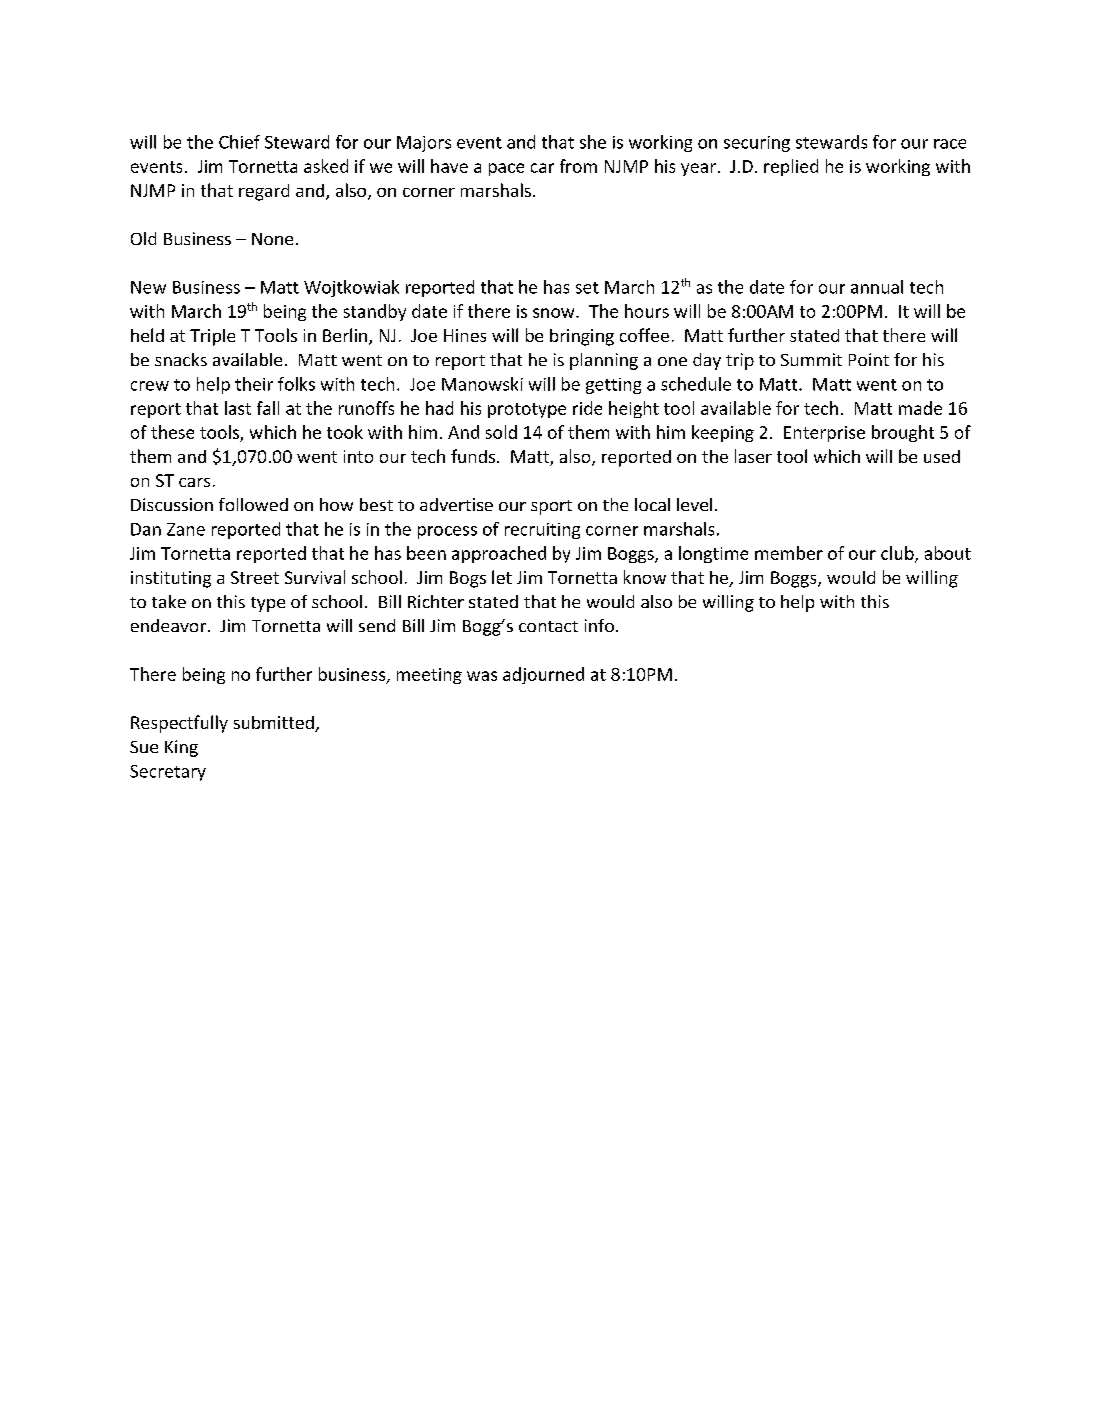 This screenshot has height=1427, width=1103. What do you see at coordinates (604, 361) in the screenshot?
I see `planning` at bounding box center [604, 361].
